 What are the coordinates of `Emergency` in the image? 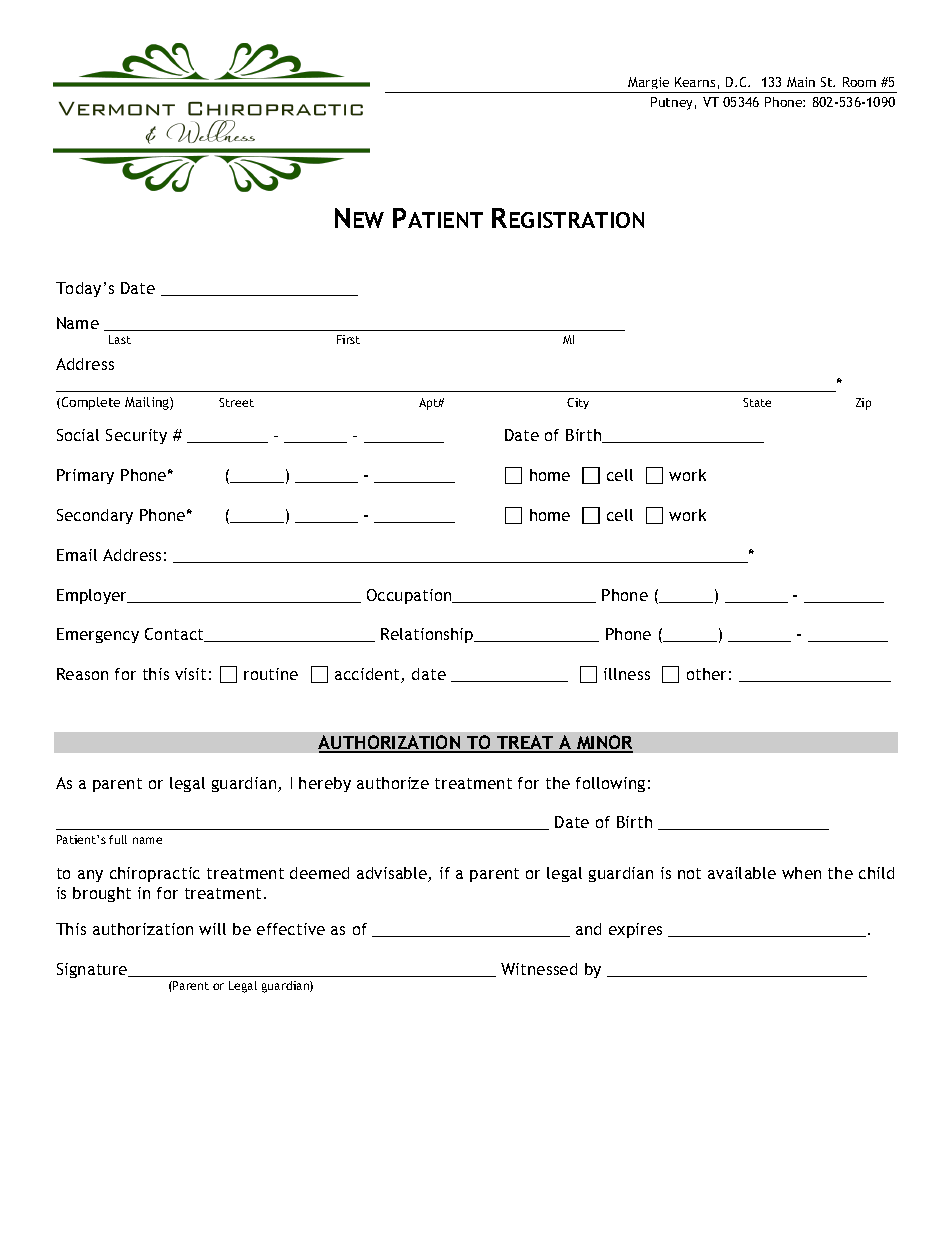 It's located at (98, 635).
